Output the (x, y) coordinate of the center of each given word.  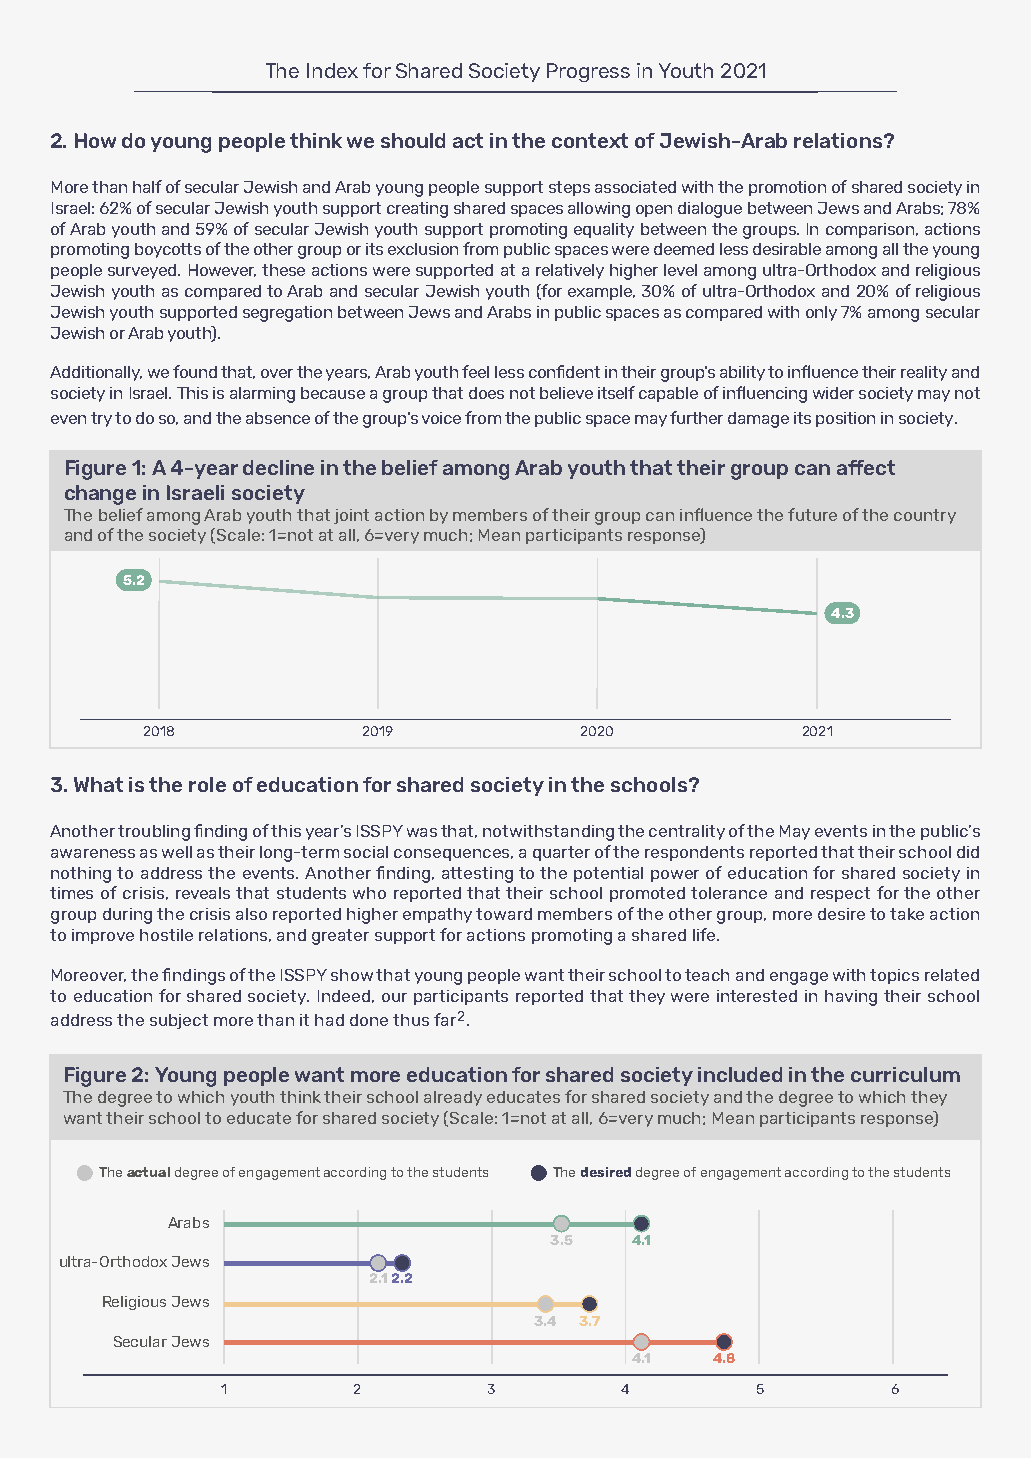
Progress (588, 72)
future (812, 514)
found (195, 371)
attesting (477, 875)
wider (833, 393)
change (100, 495)
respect (840, 894)
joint (351, 516)
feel (475, 371)
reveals (203, 893)
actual (148, 1172)
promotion (787, 188)
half (147, 186)
